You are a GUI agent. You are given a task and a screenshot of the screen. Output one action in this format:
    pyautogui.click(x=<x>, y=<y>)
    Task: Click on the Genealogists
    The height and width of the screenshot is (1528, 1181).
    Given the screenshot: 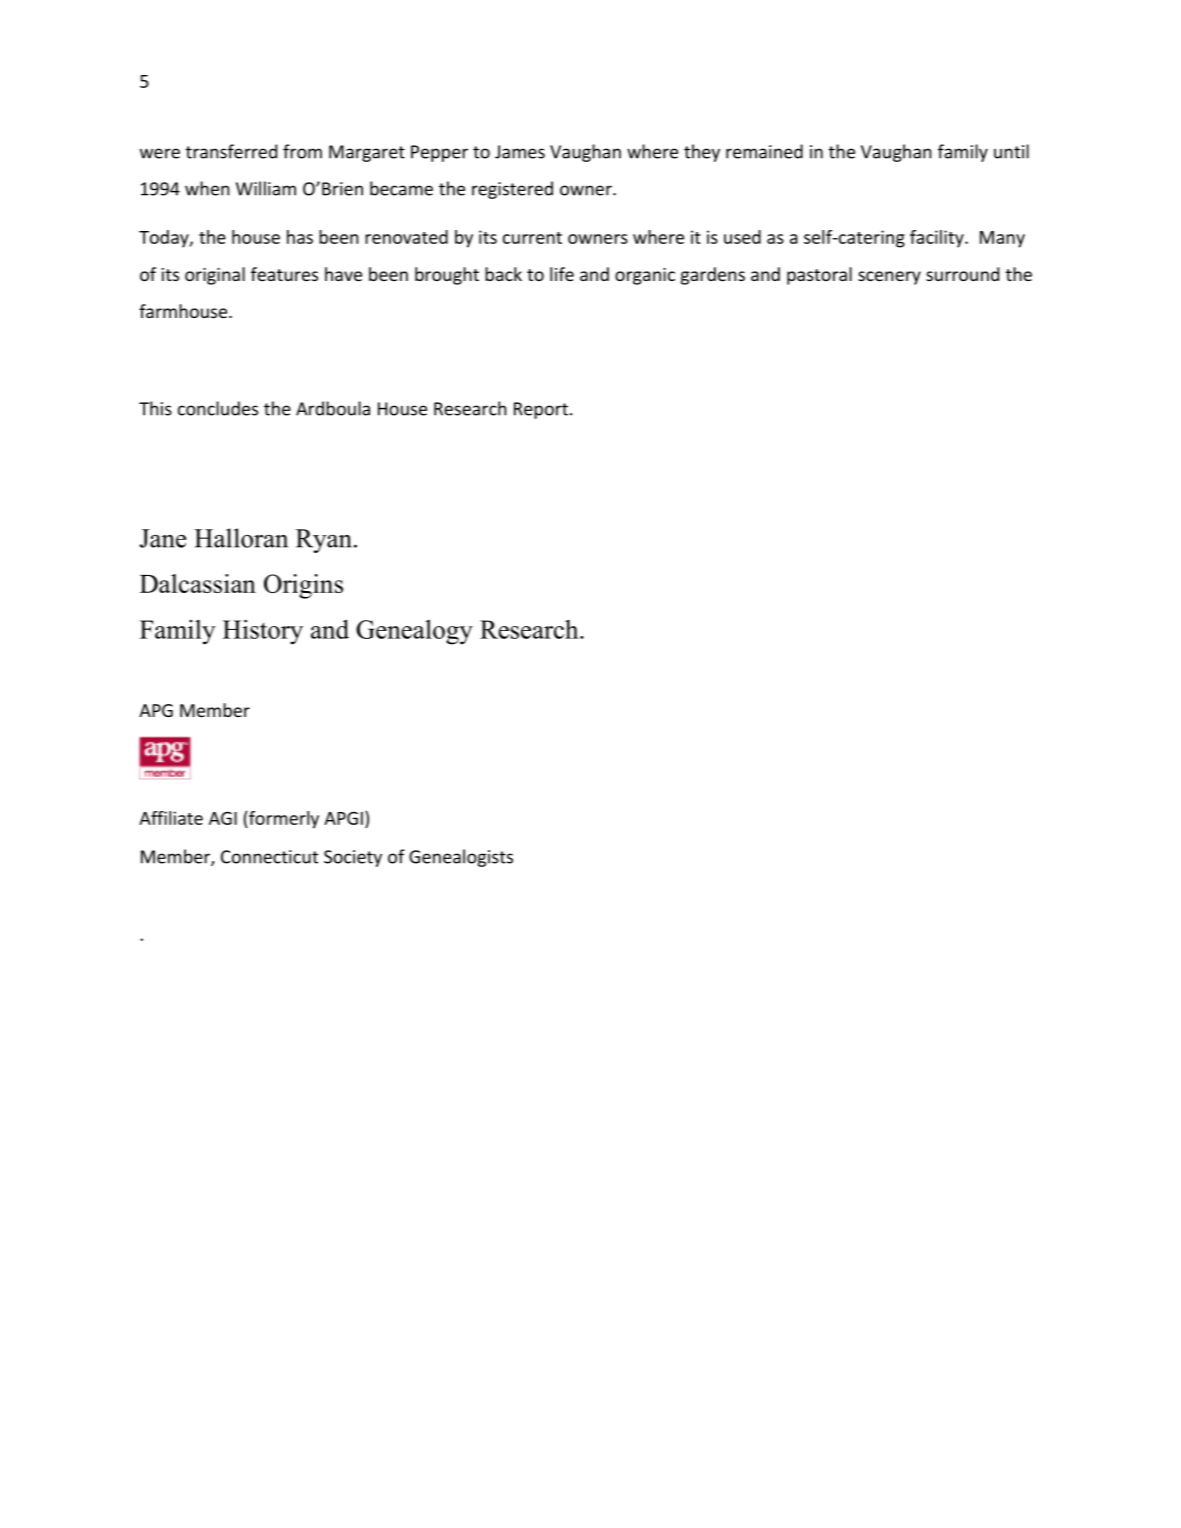 What is the action you would take?
    pyautogui.click(x=461, y=858)
